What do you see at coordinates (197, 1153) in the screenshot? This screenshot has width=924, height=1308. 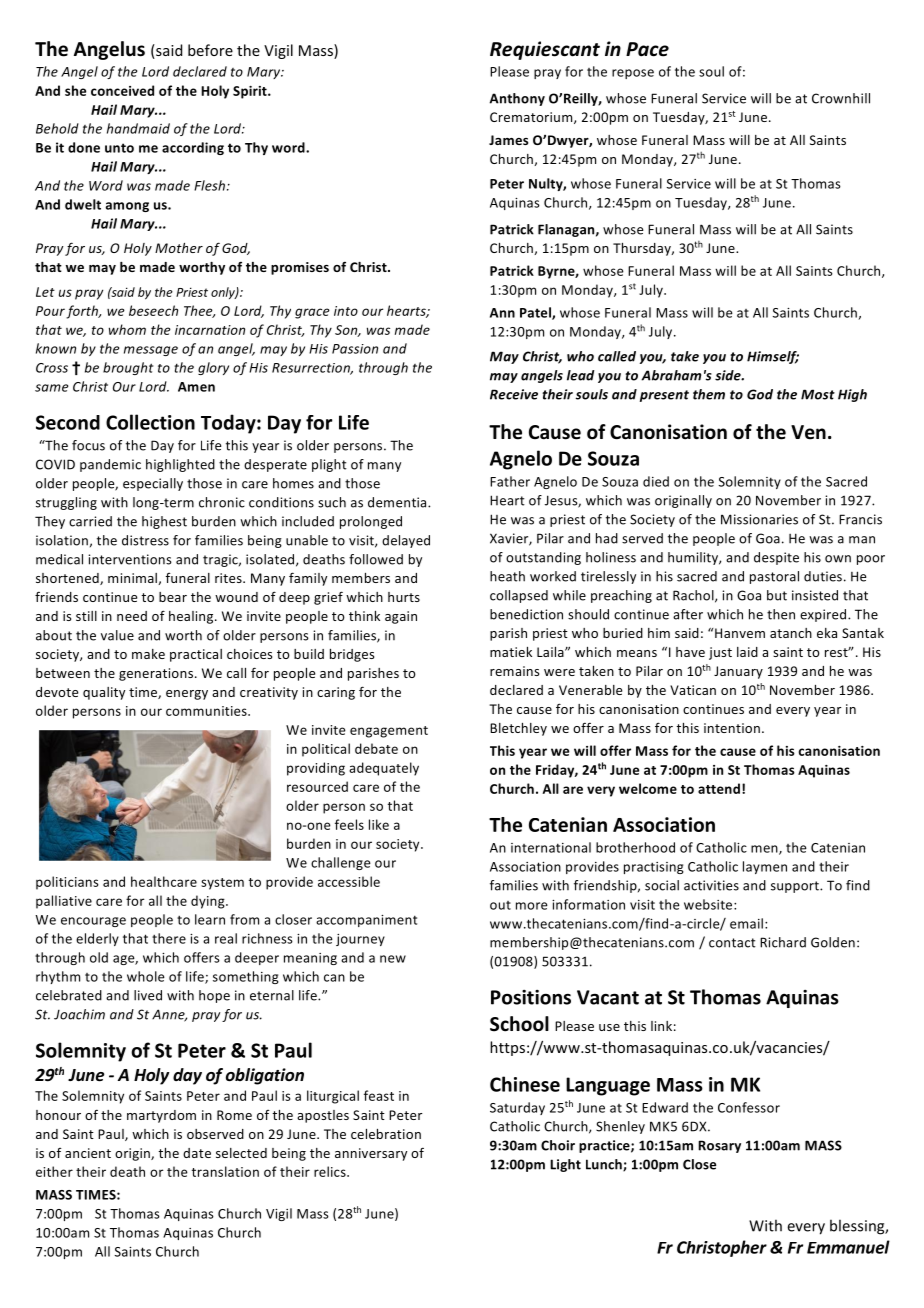 I see `date` at bounding box center [197, 1153].
